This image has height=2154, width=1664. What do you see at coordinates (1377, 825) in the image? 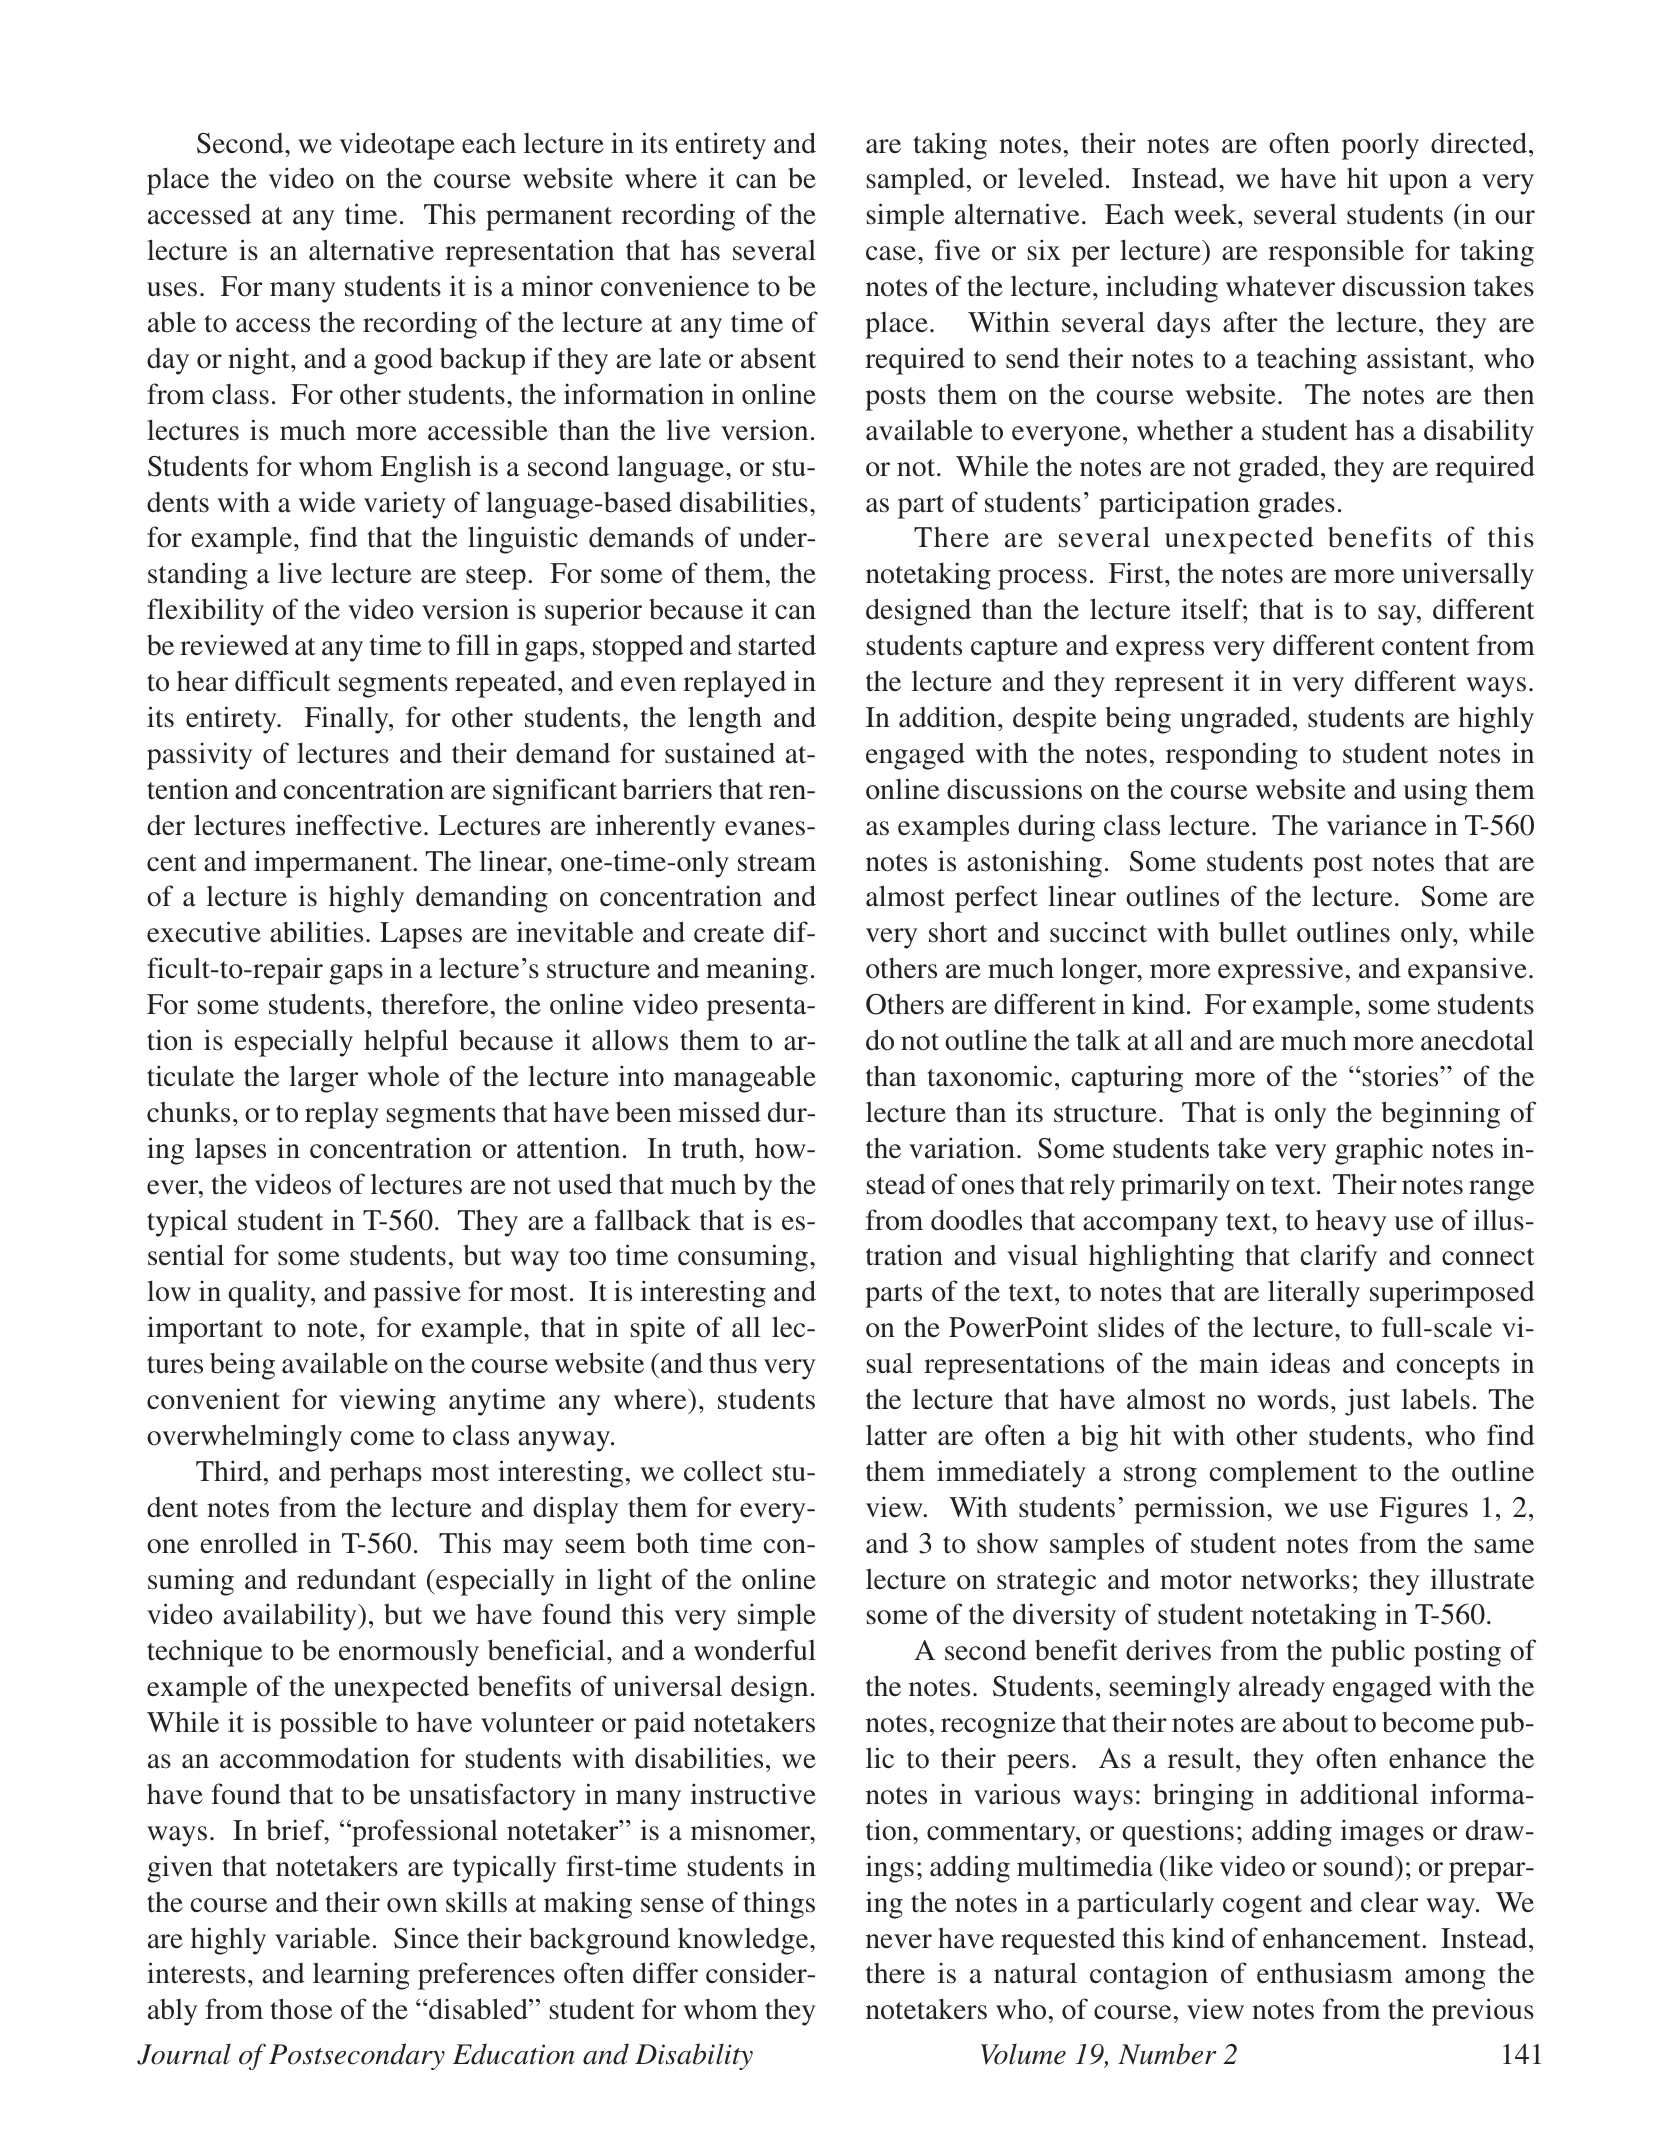
I see `variance` at bounding box center [1377, 825].
